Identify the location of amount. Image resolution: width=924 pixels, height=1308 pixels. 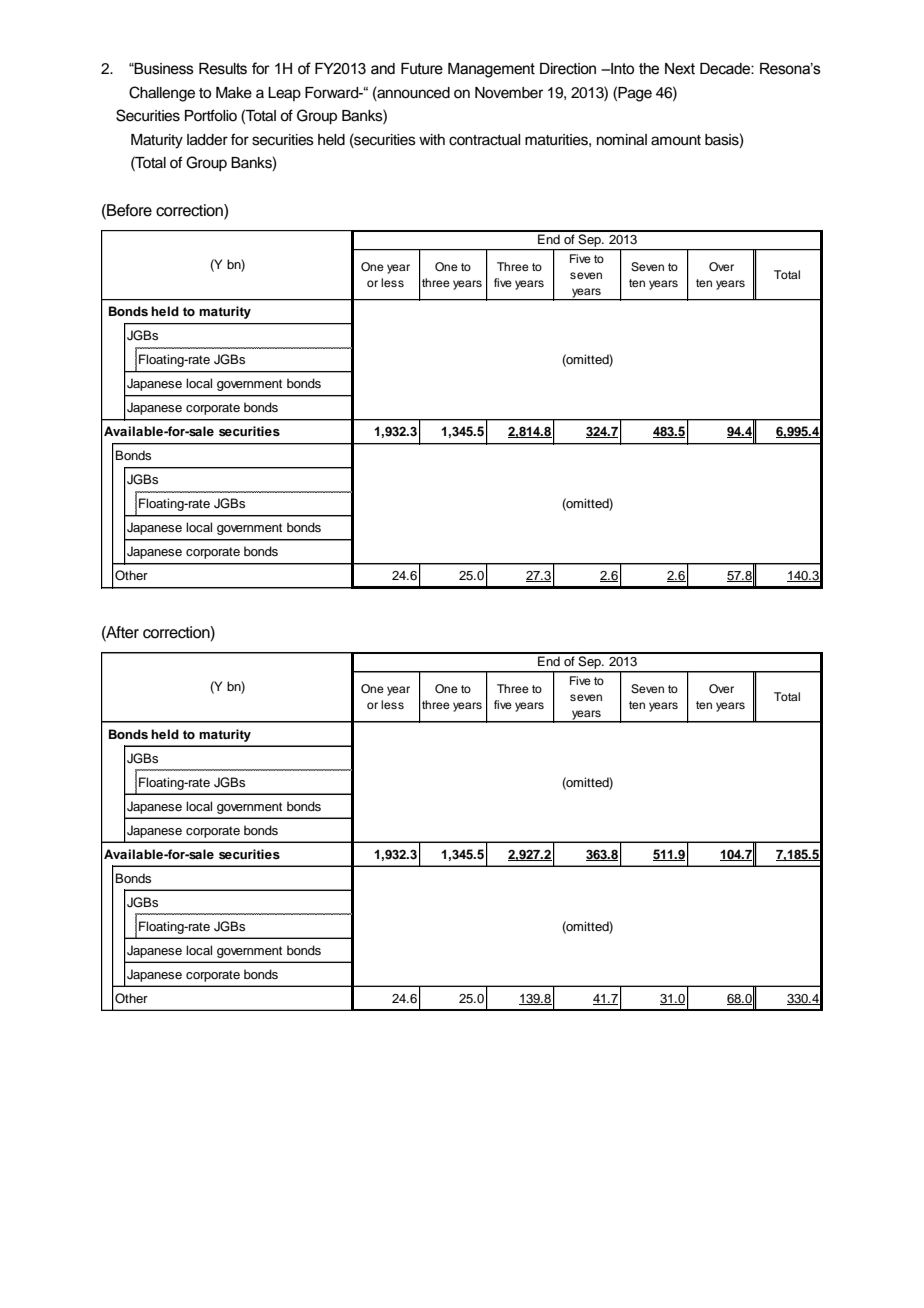
(676, 140).
